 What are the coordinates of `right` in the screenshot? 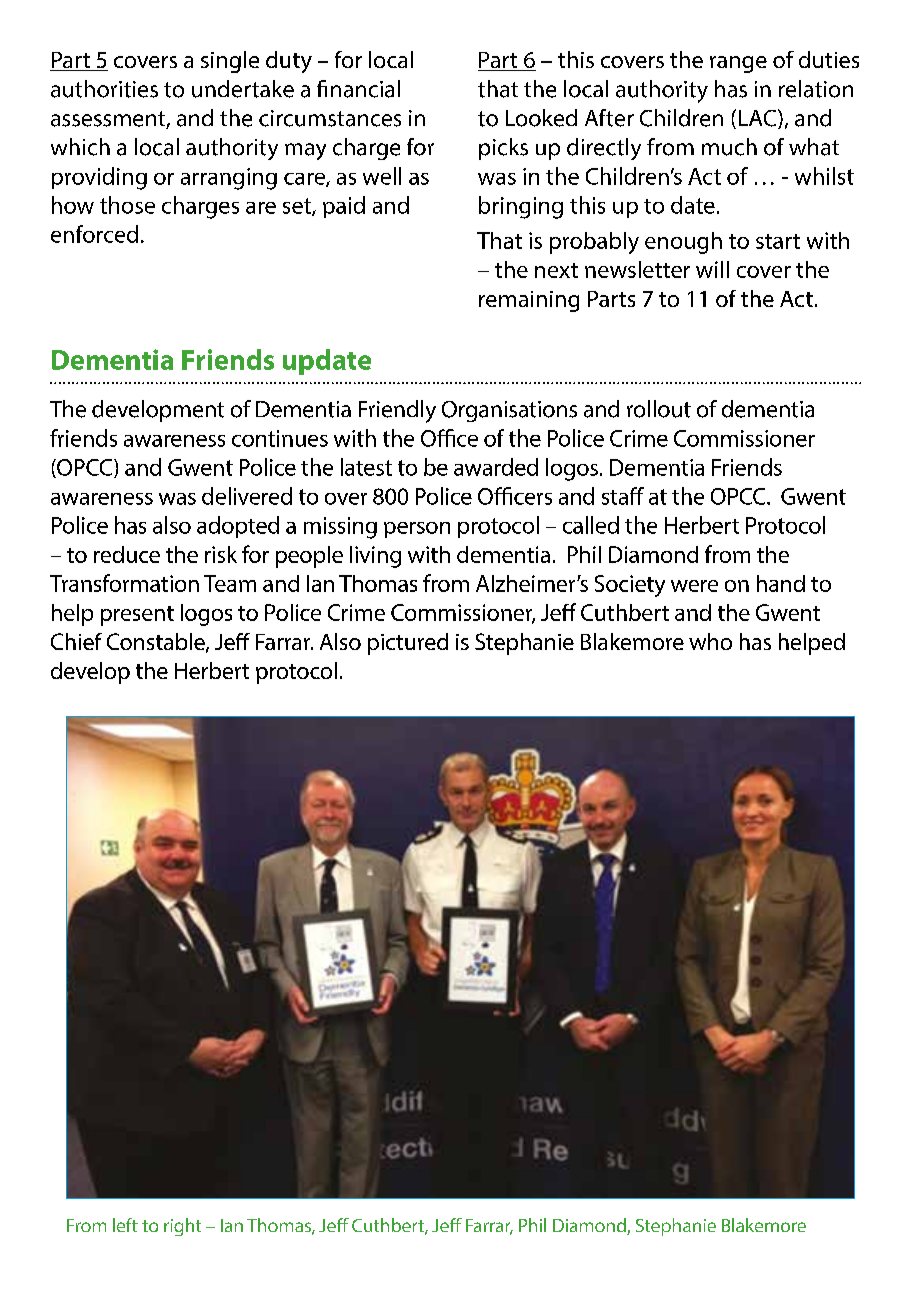 It's located at (182, 1227).
